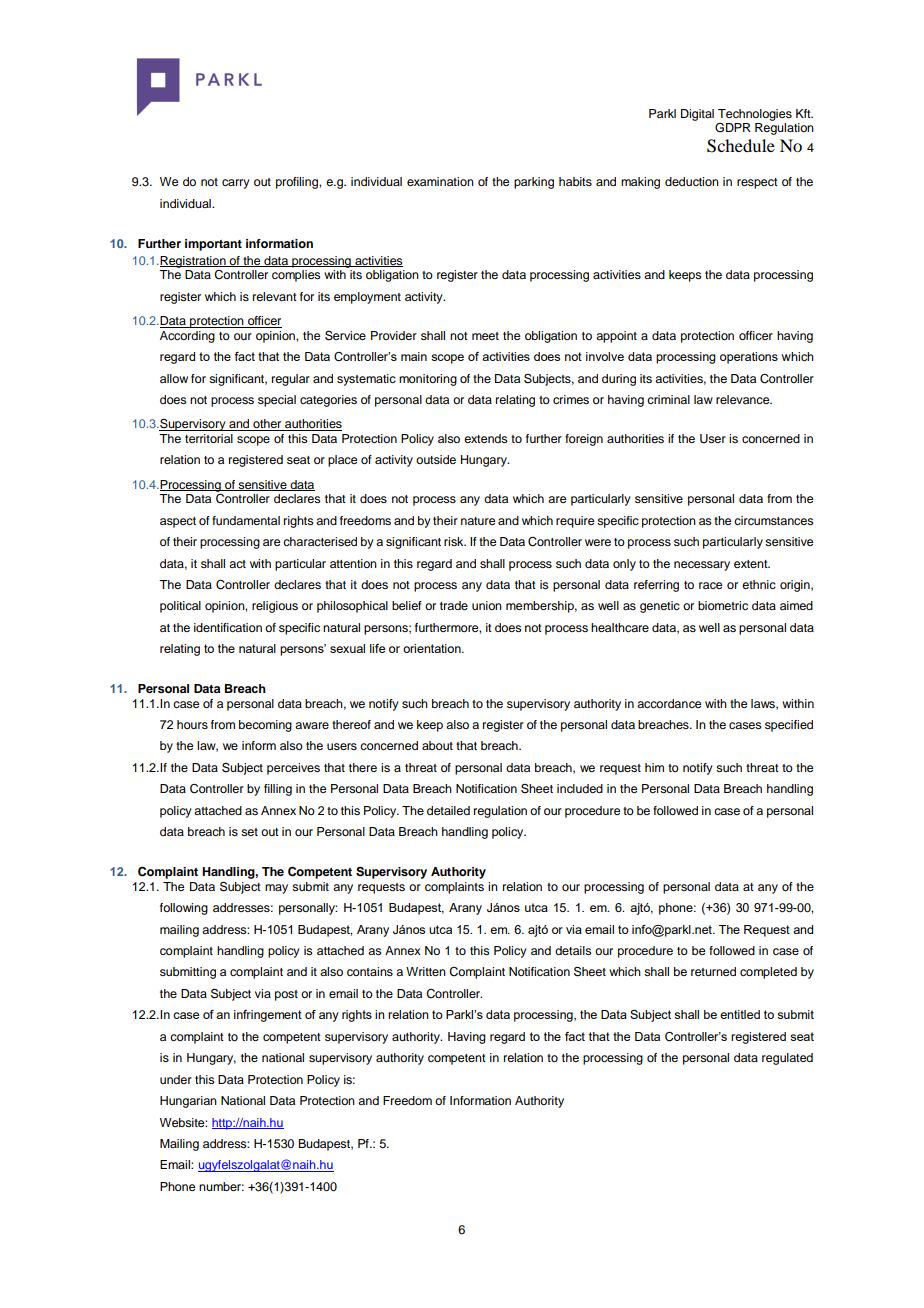 Image resolution: width=924 pixels, height=1308 pixels. Describe the element at coordinates (741, 146) in the document. I see `Schedule` at that location.
